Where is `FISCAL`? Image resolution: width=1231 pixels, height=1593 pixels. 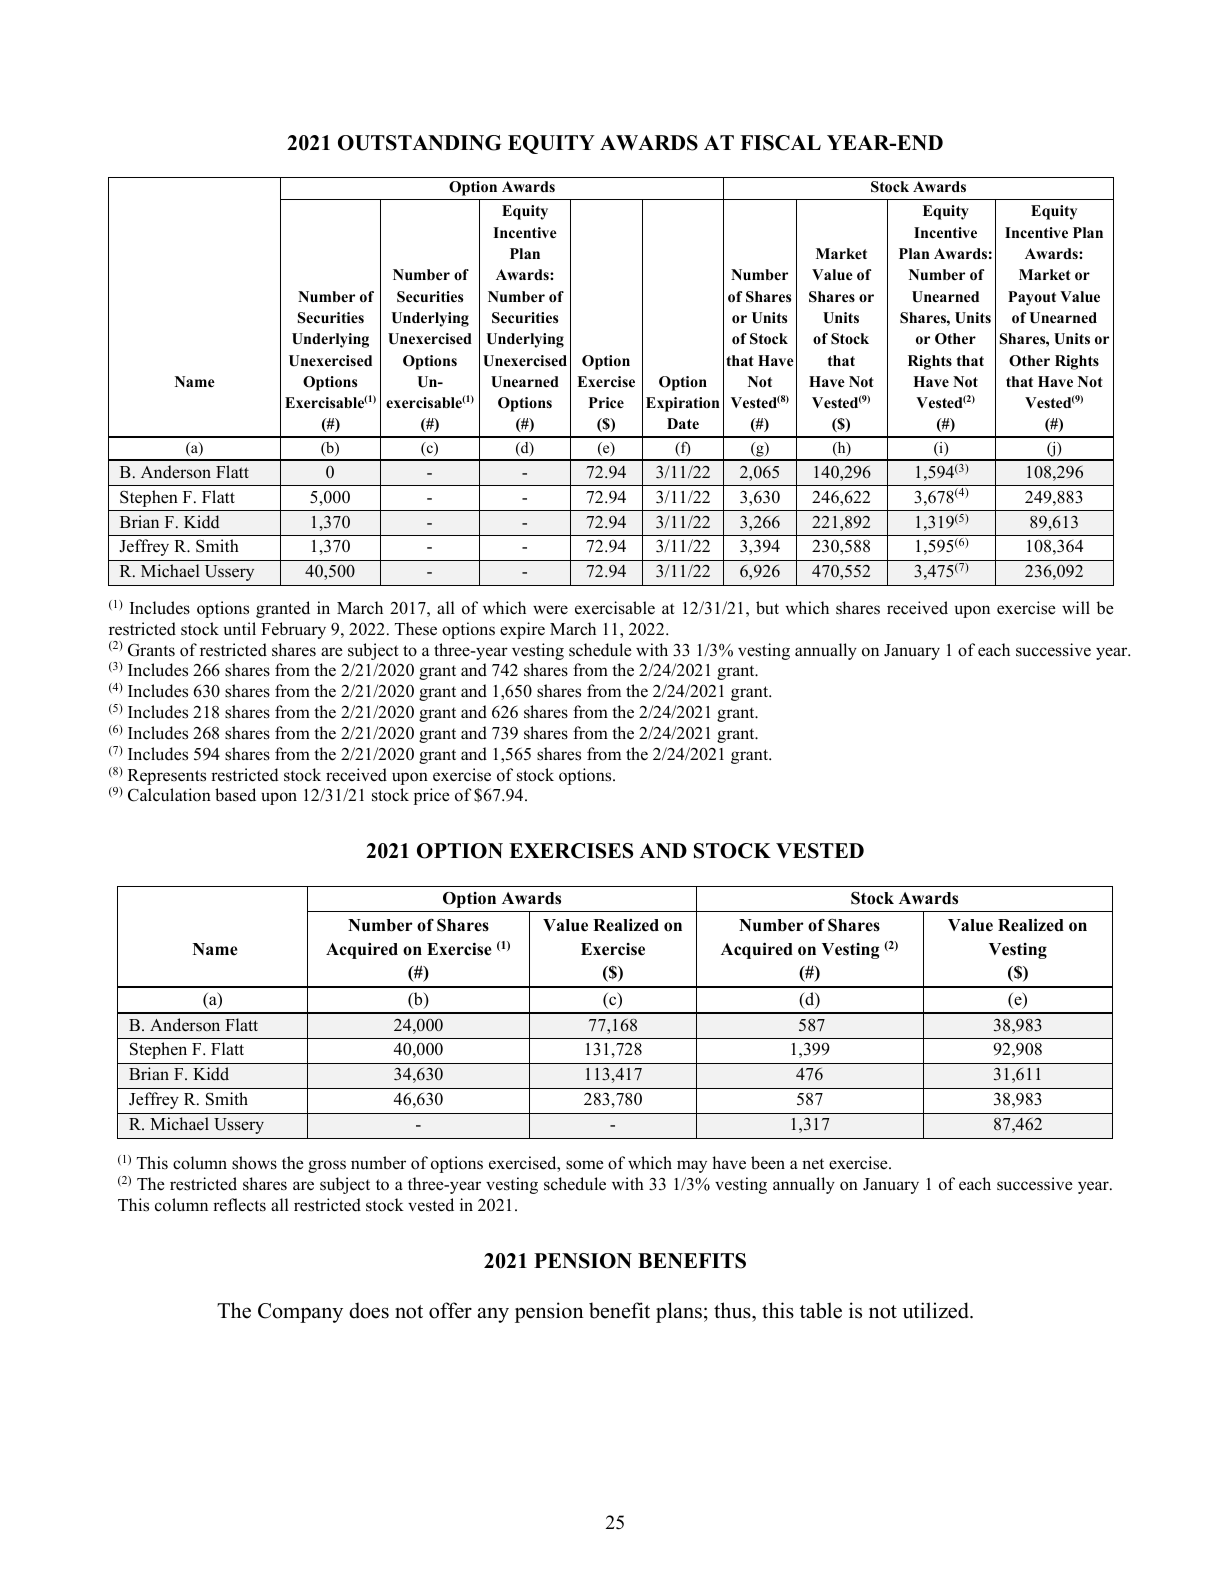 FISCAL is located at coordinates (780, 143).
